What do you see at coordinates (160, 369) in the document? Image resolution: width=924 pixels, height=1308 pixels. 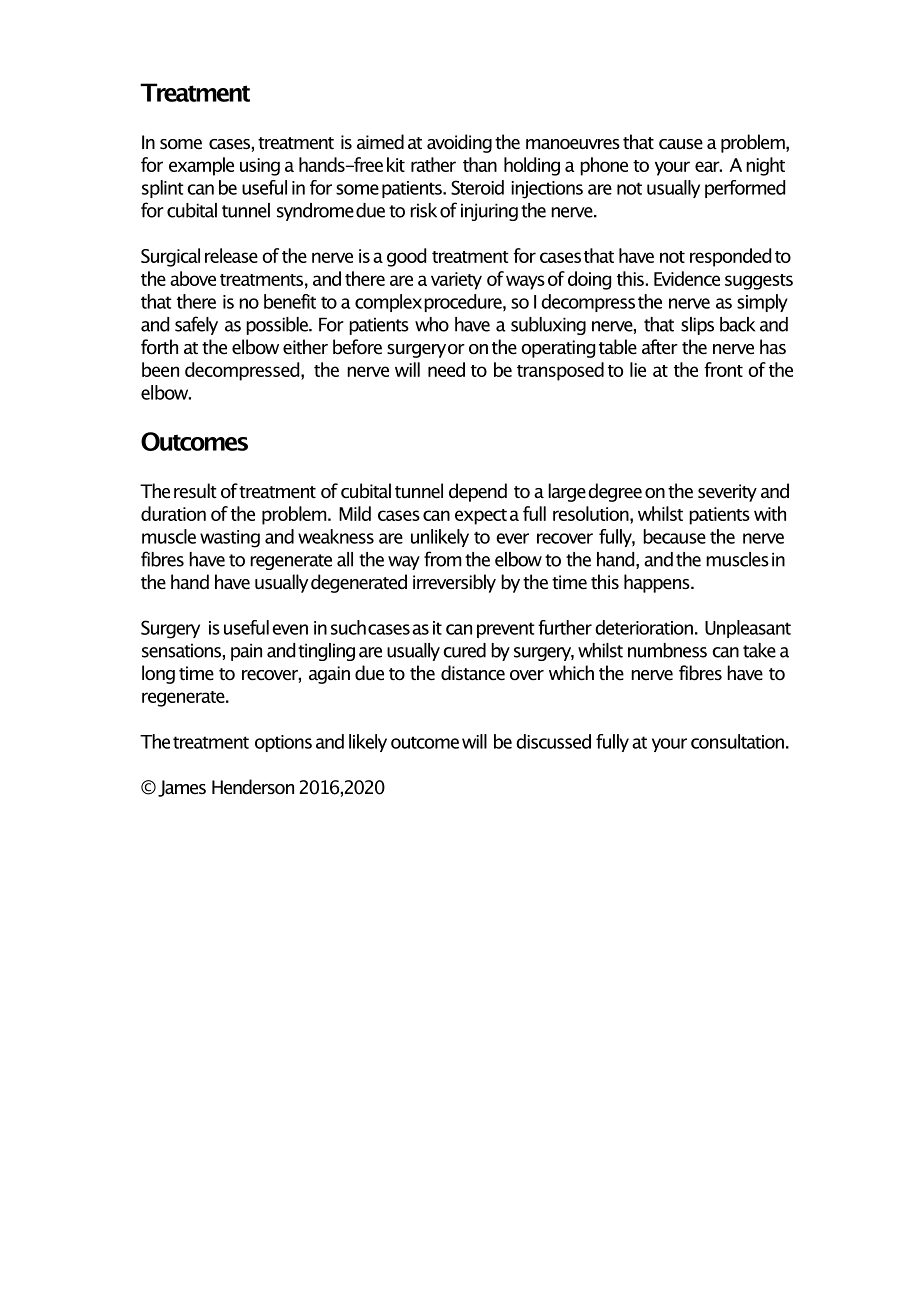 I see `been` at bounding box center [160, 369].
